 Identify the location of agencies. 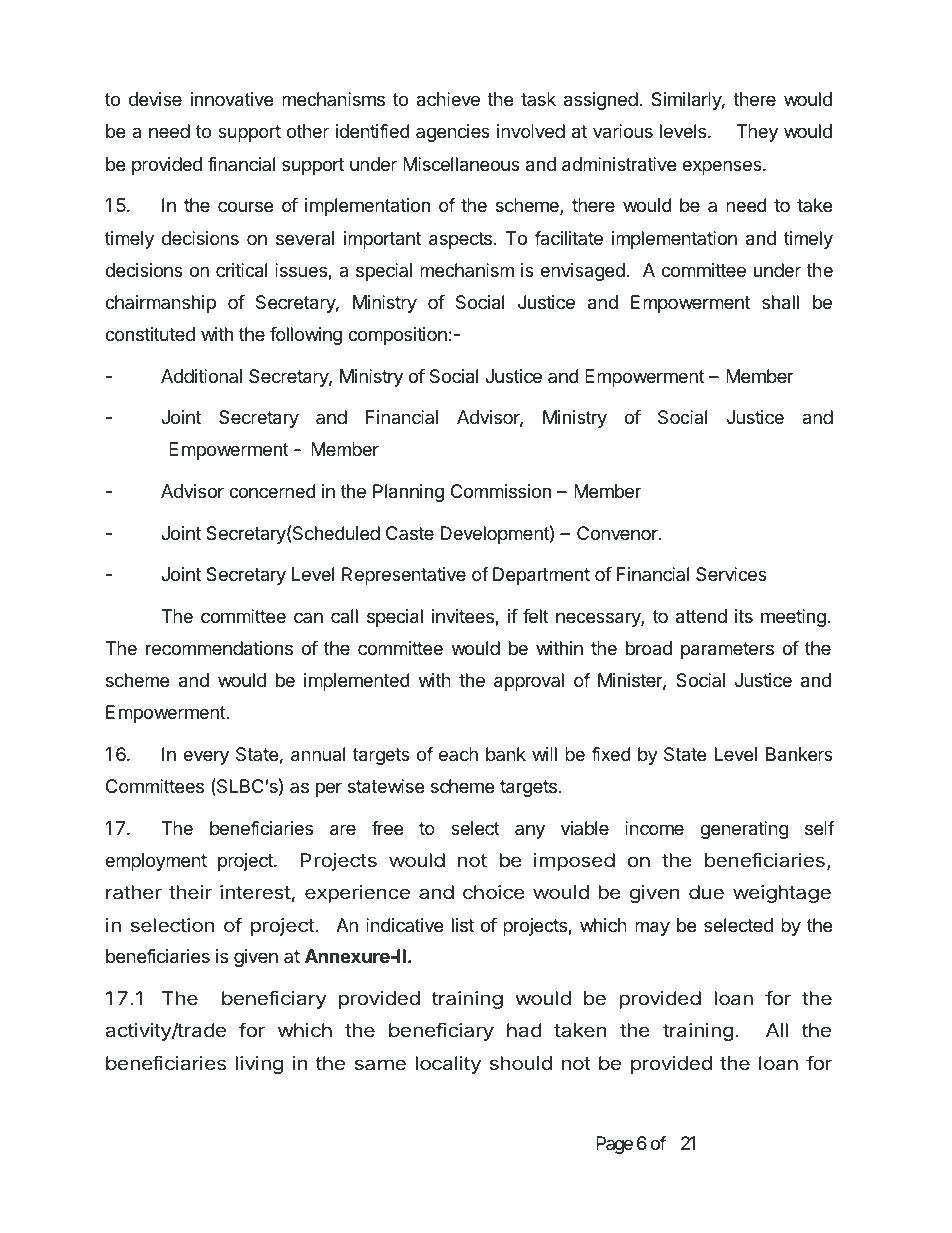
(453, 133).
